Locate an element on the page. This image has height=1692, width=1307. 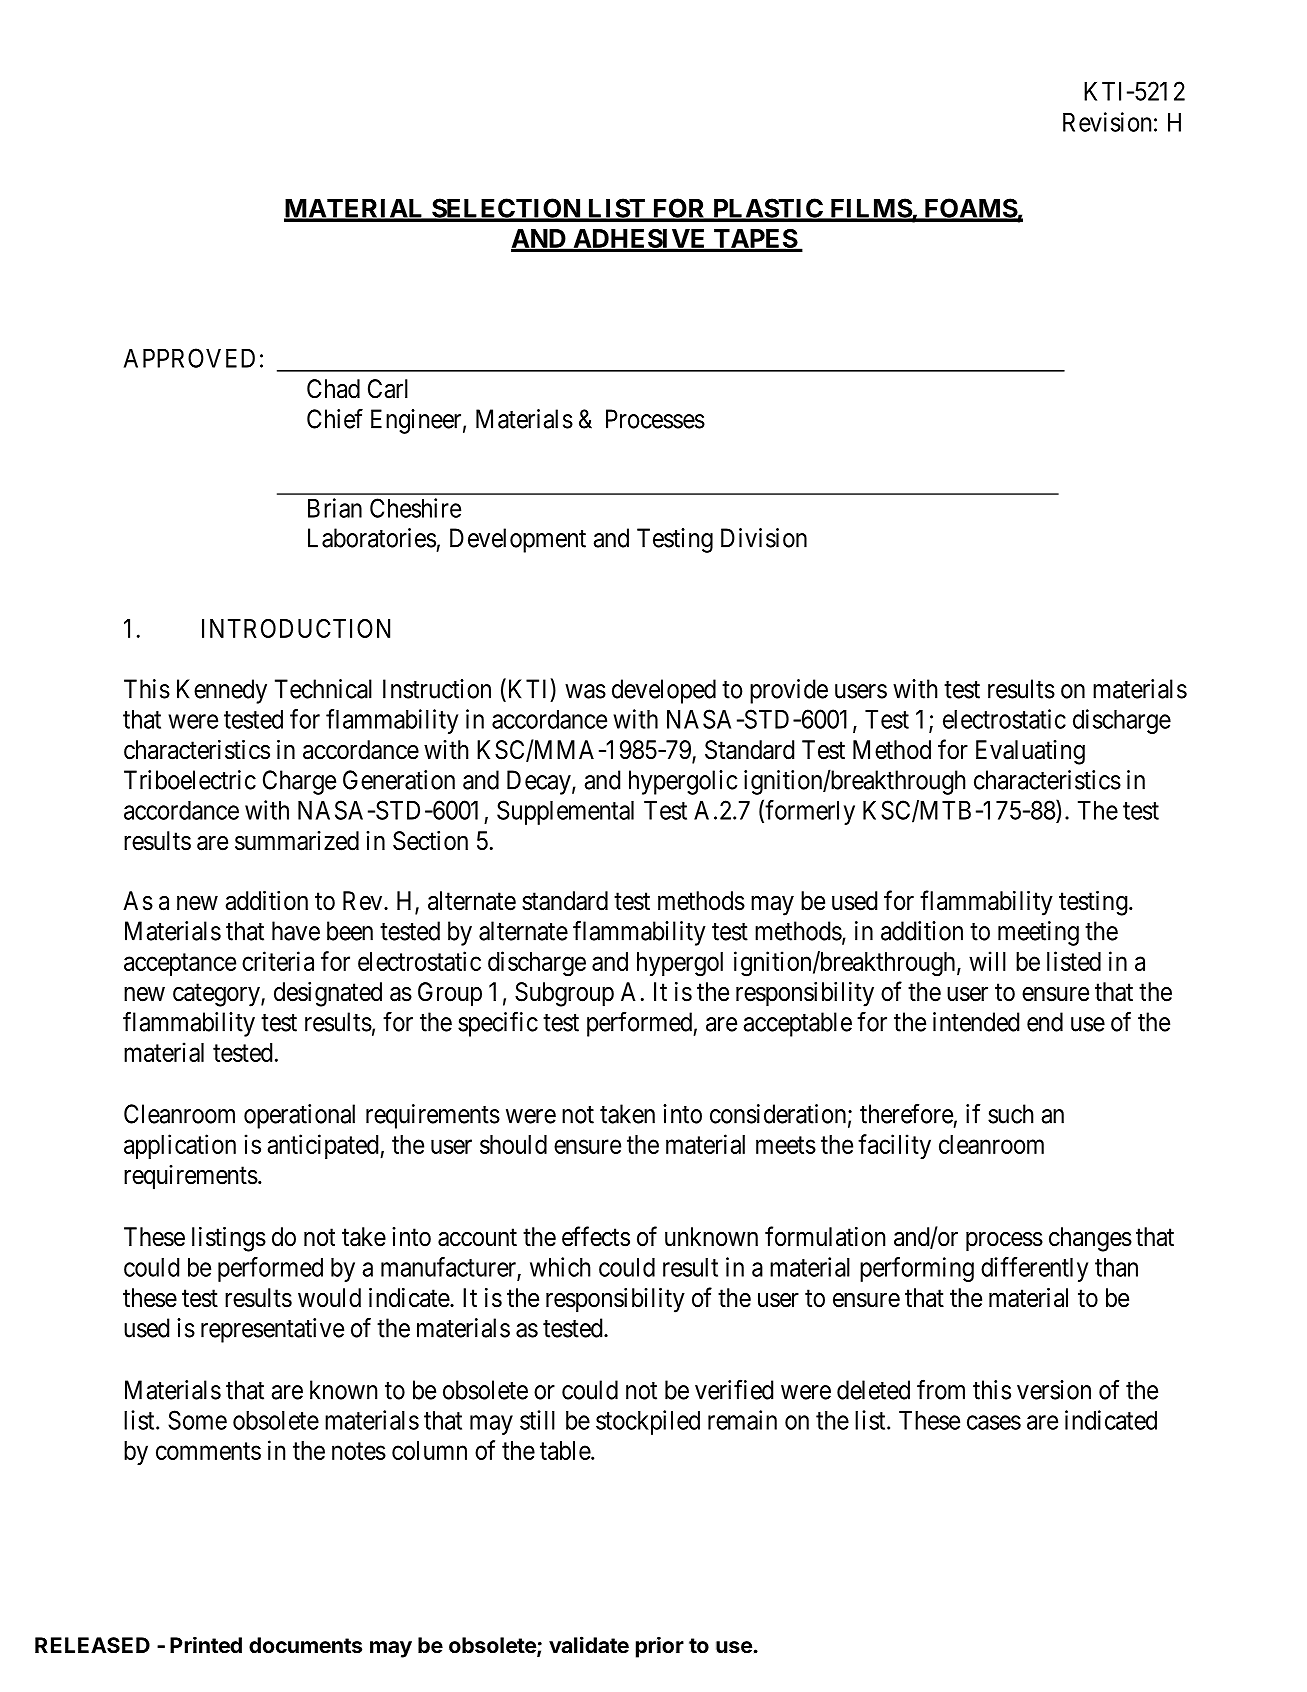
APPROVED is located at coordinates (189, 358).
